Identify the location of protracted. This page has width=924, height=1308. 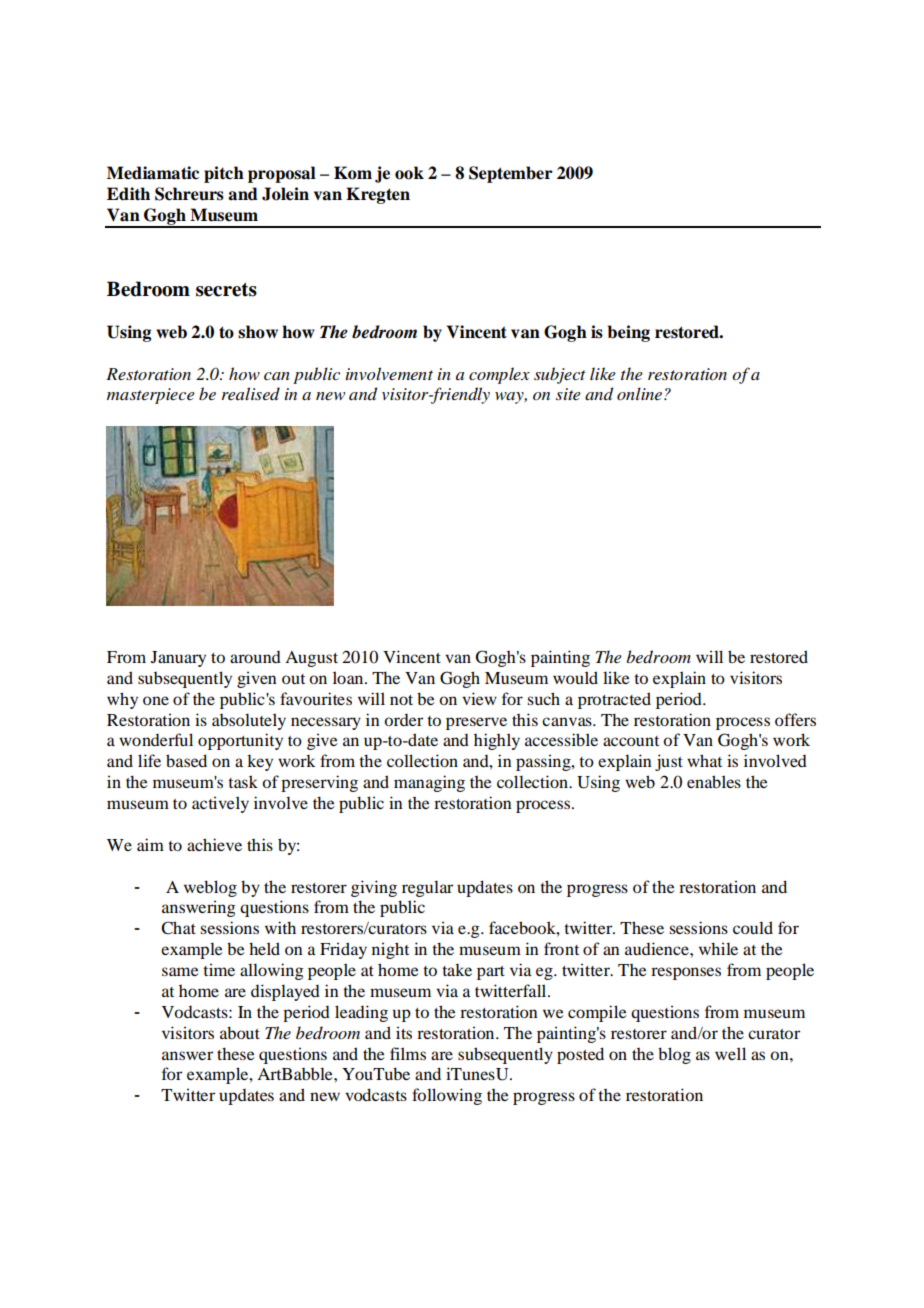
(614, 700).
